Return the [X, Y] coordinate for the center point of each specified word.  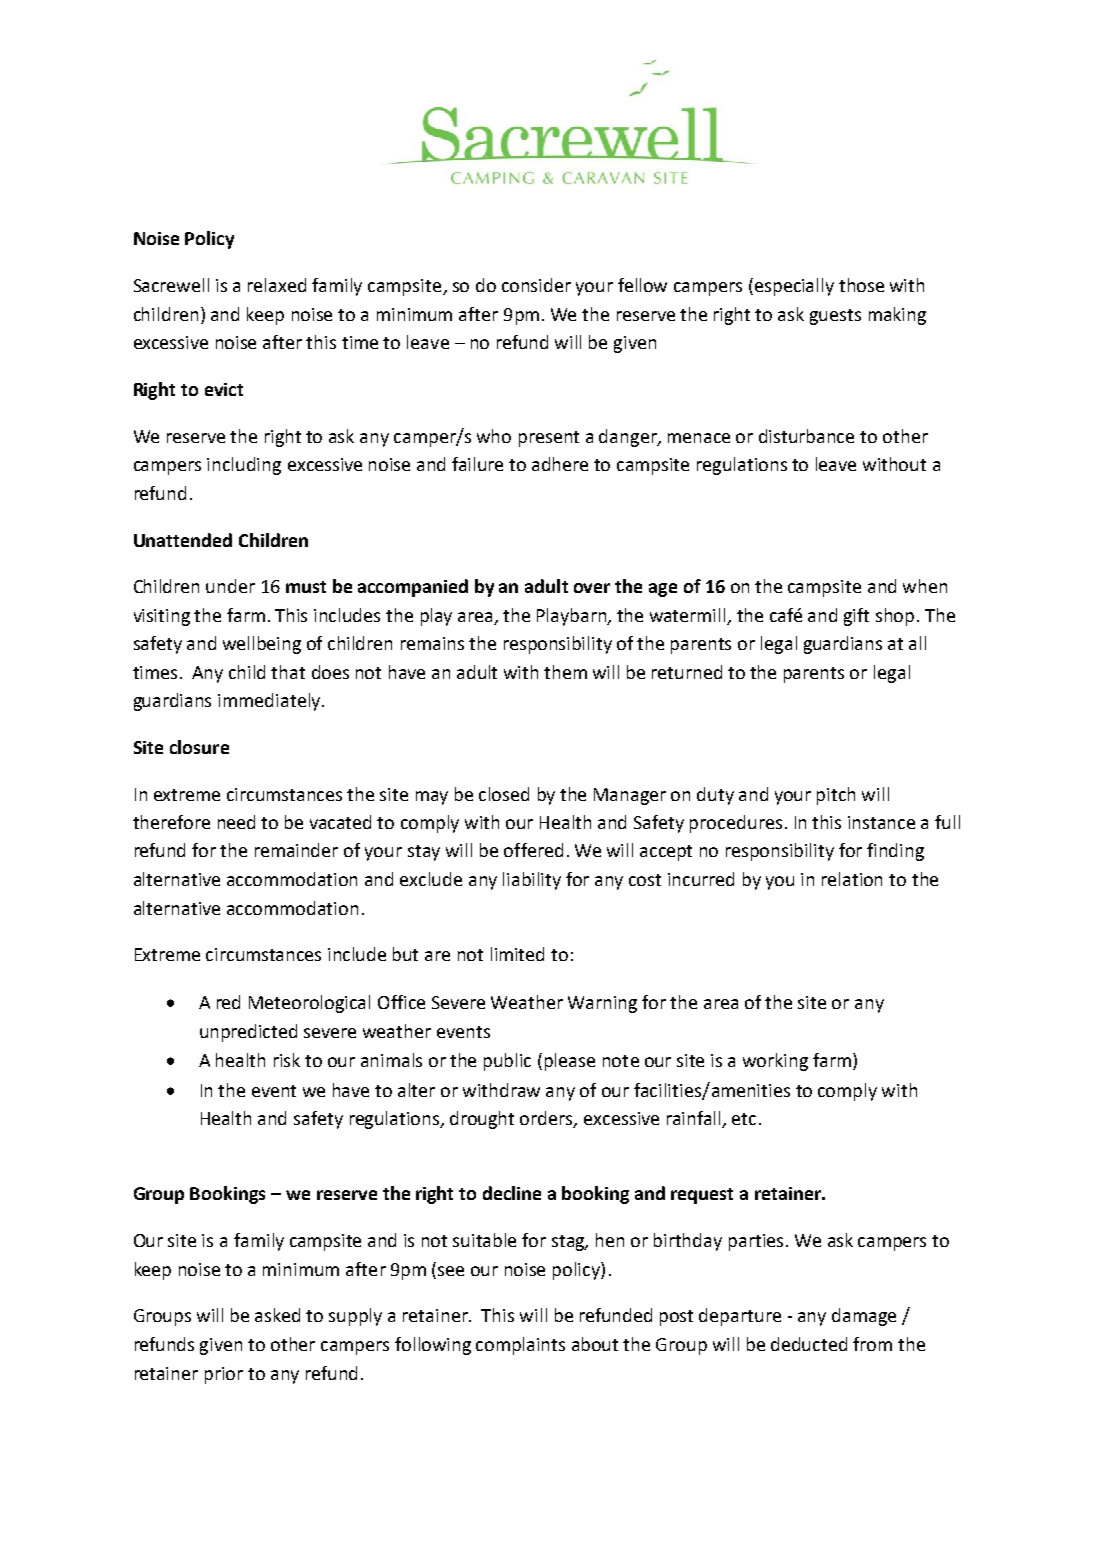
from [872, 1344]
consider [536, 285]
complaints [520, 1346]
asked [277, 1315]
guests [835, 317]
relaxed [277, 285]
